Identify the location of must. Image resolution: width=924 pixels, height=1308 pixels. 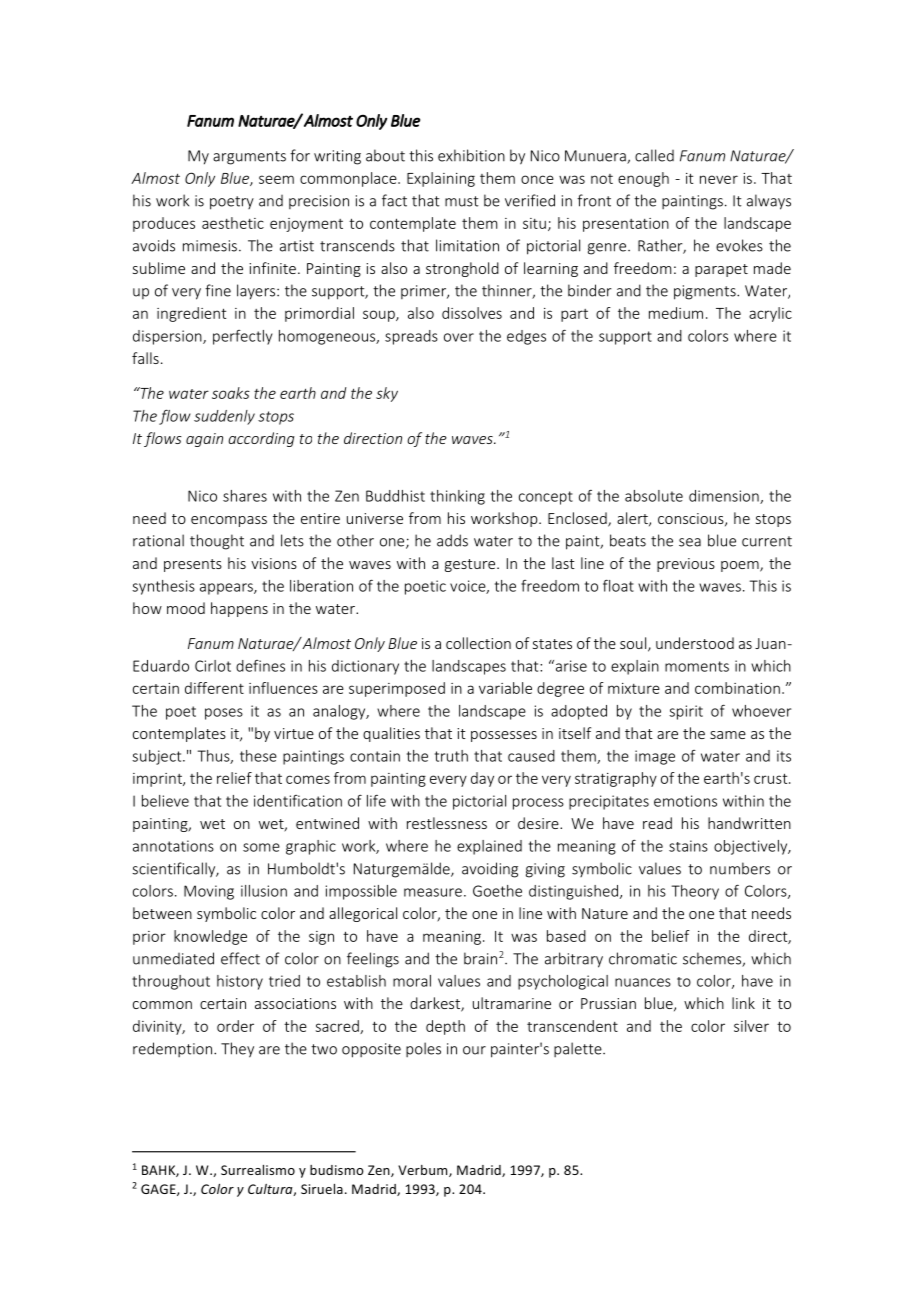
(462, 201).
